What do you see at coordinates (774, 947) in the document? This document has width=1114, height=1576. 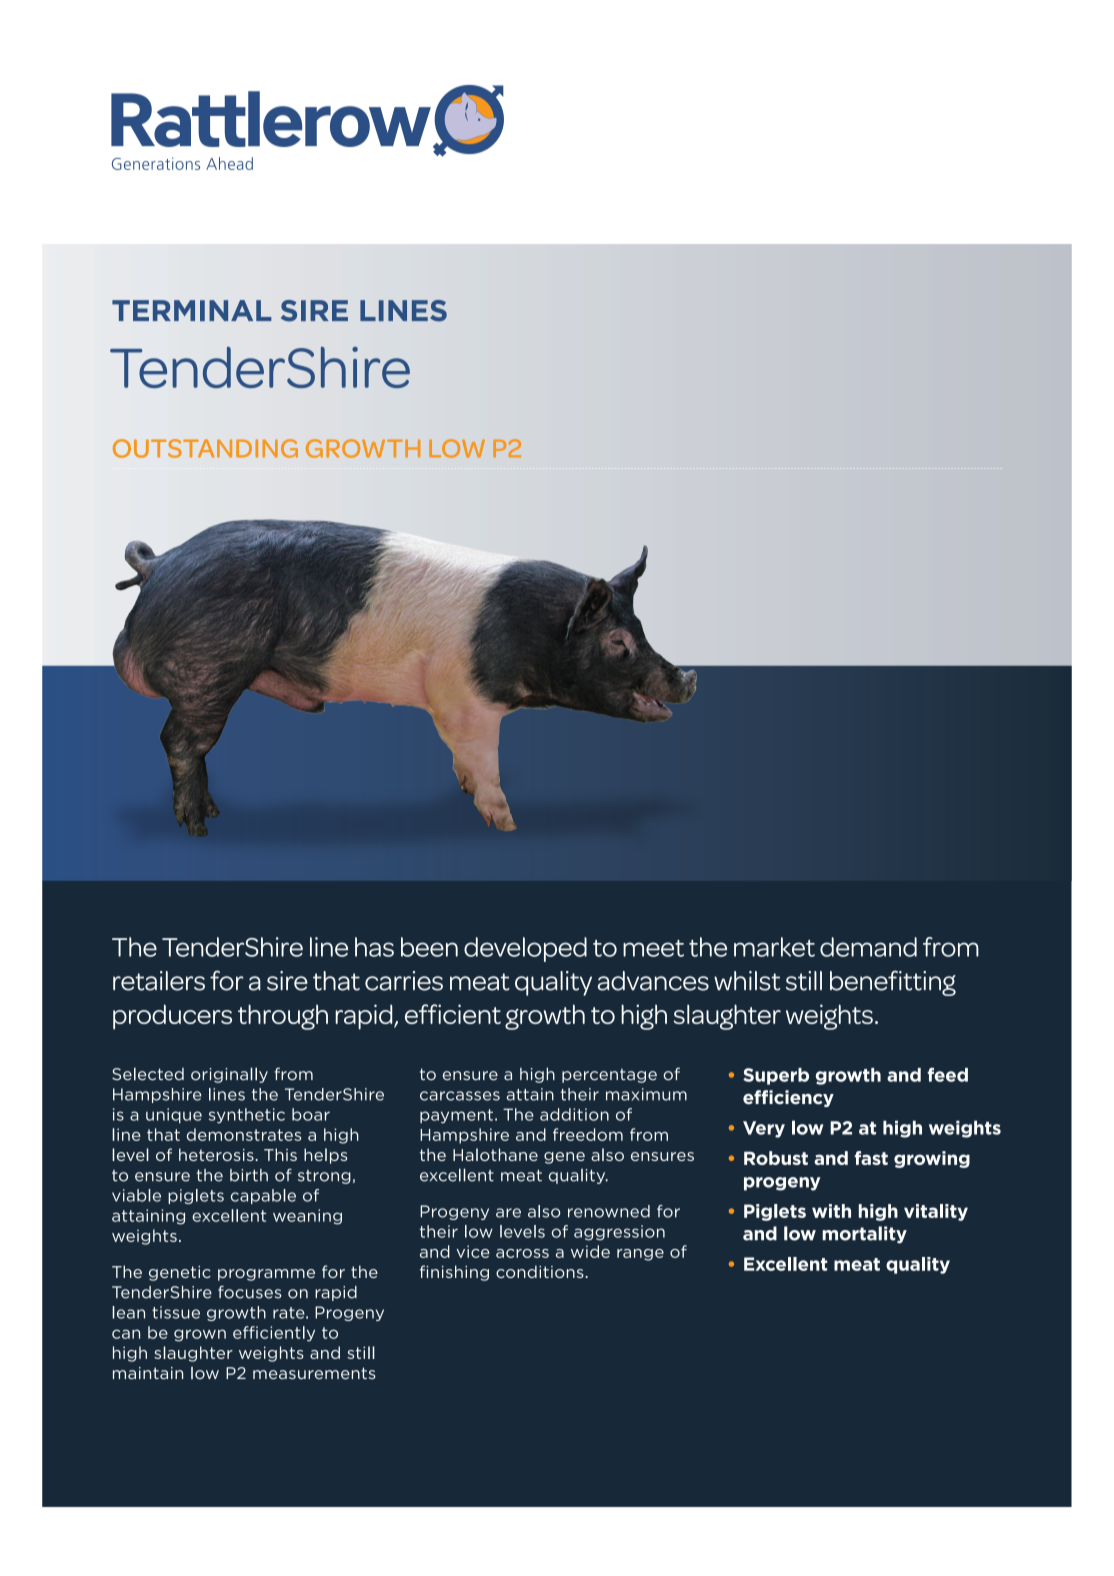 I see `market` at bounding box center [774, 947].
